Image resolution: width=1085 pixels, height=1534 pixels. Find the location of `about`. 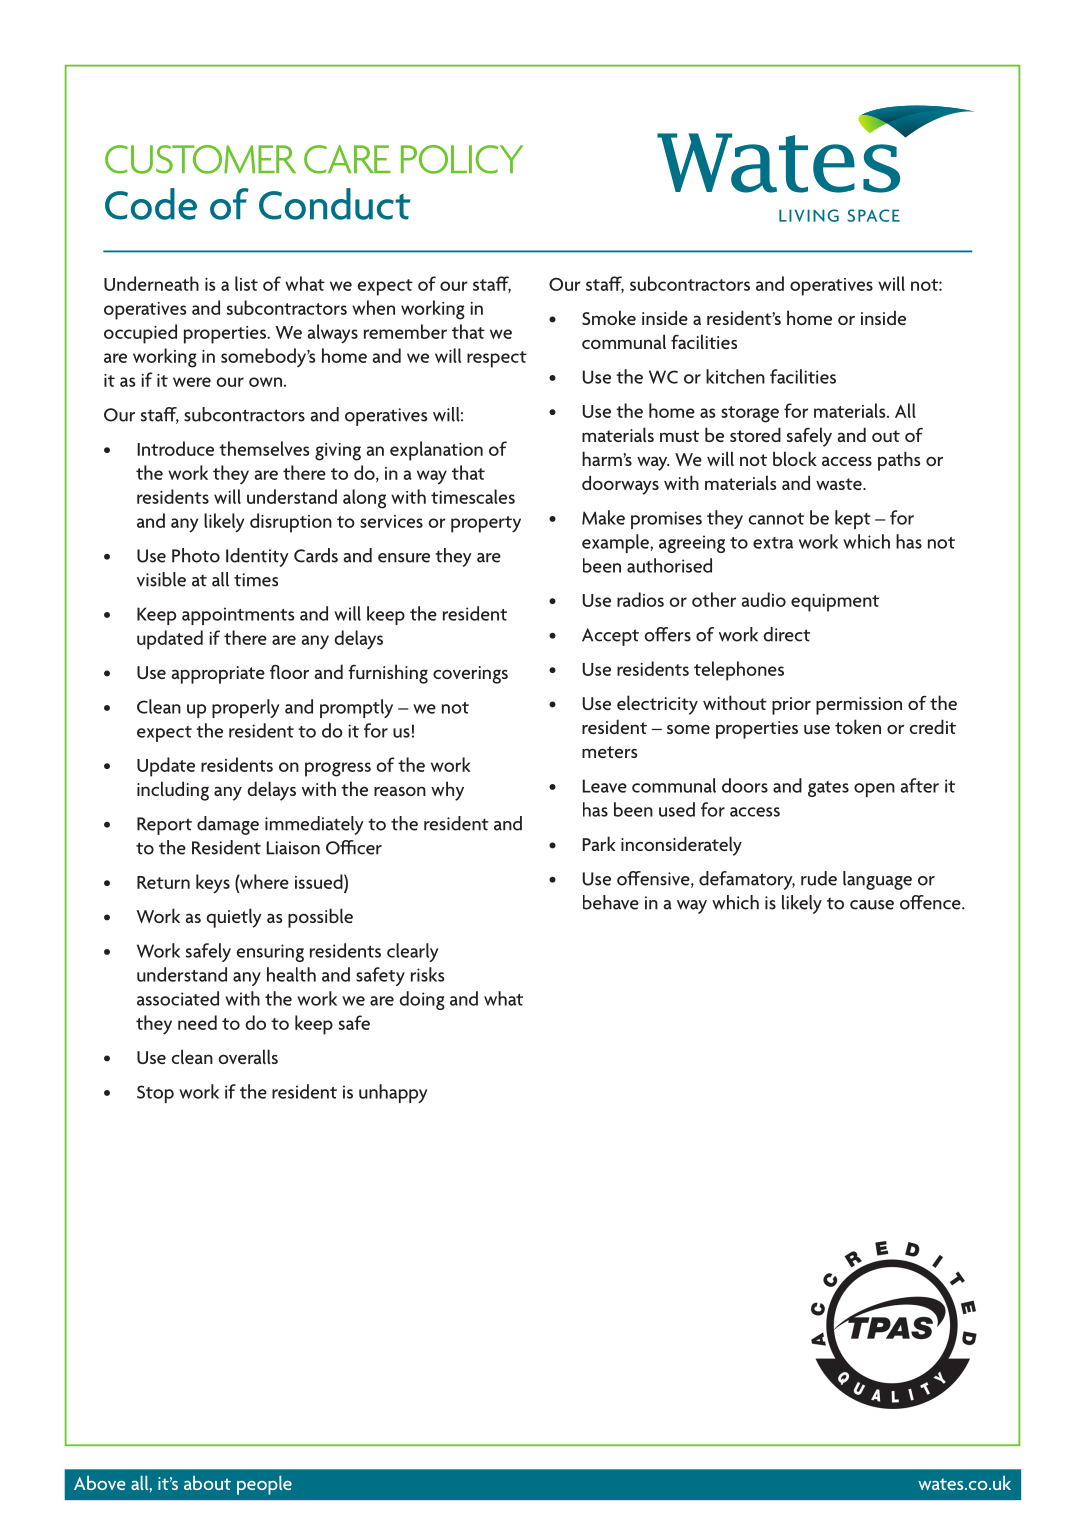

about is located at coordinates (207, 1483).
